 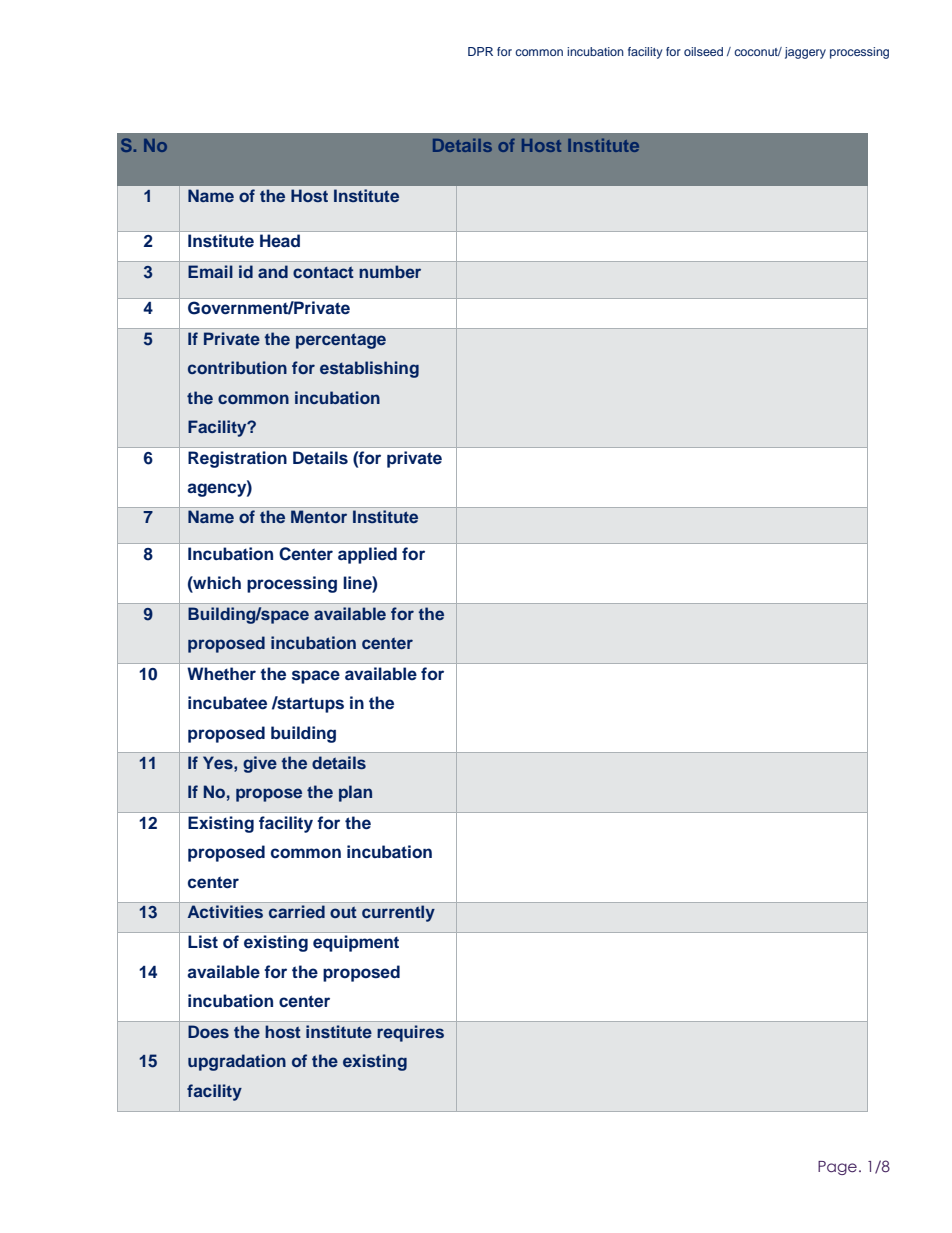 What do you see at coordinates (703, 51) in the image?
I see `oilseed` at bounding box center [703, 51].
